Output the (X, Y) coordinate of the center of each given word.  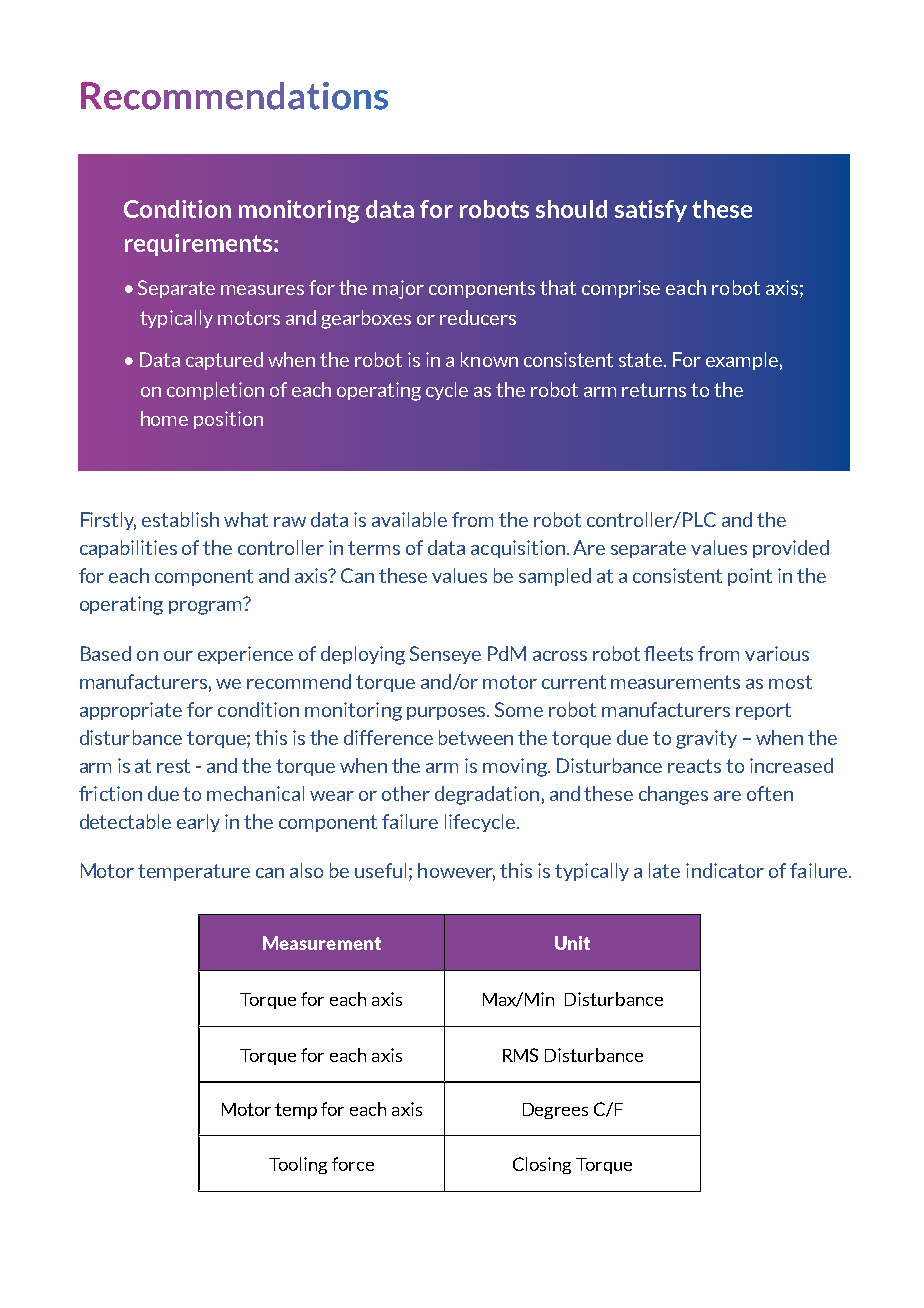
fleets (668, 653)
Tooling (298, 1165)
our (178, 656)
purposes (448, 713)
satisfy (651, 211)
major (398, 289)
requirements (200, 245)
